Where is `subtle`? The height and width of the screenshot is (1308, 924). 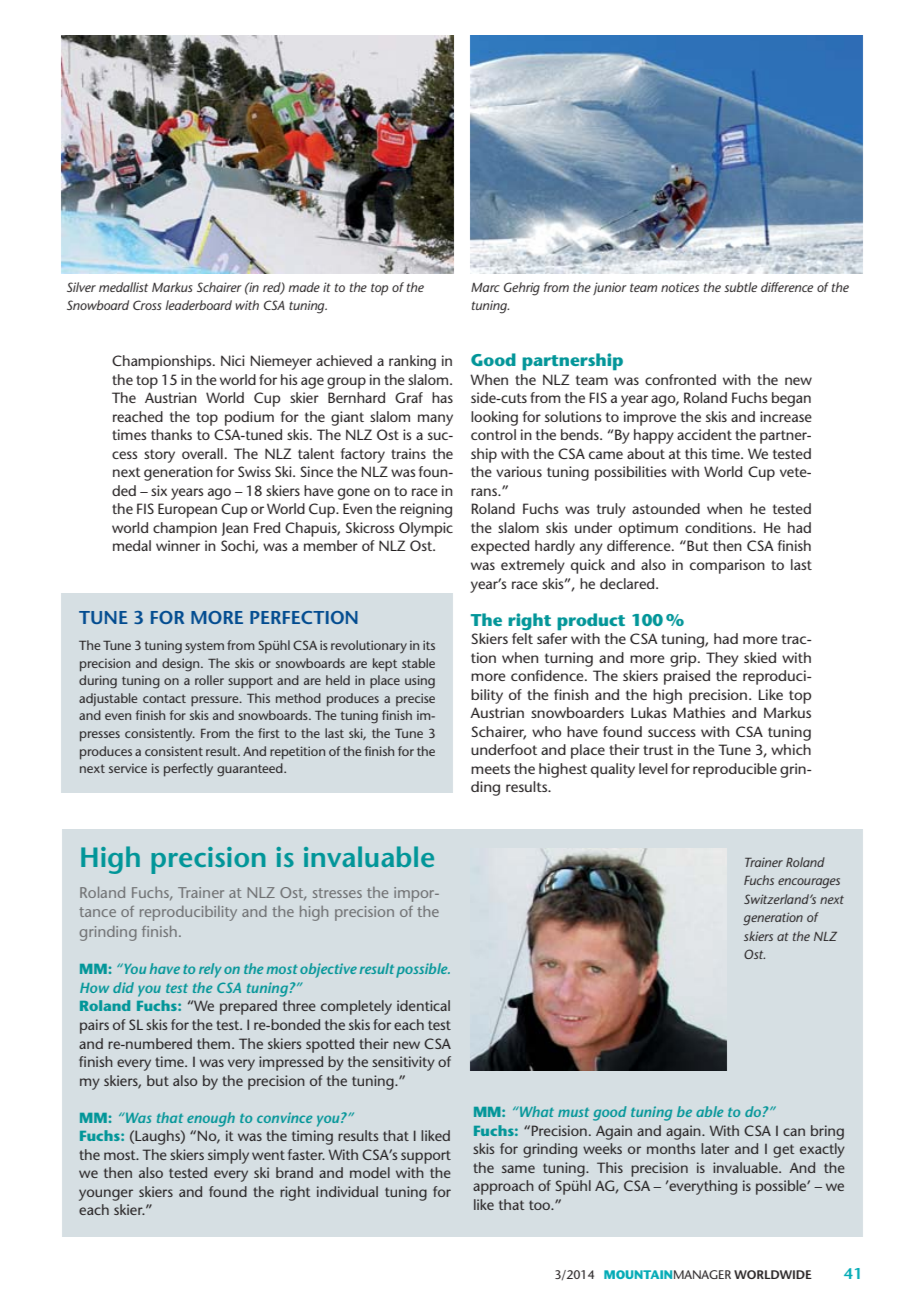 subtle is located at coordinates (740, 287).
